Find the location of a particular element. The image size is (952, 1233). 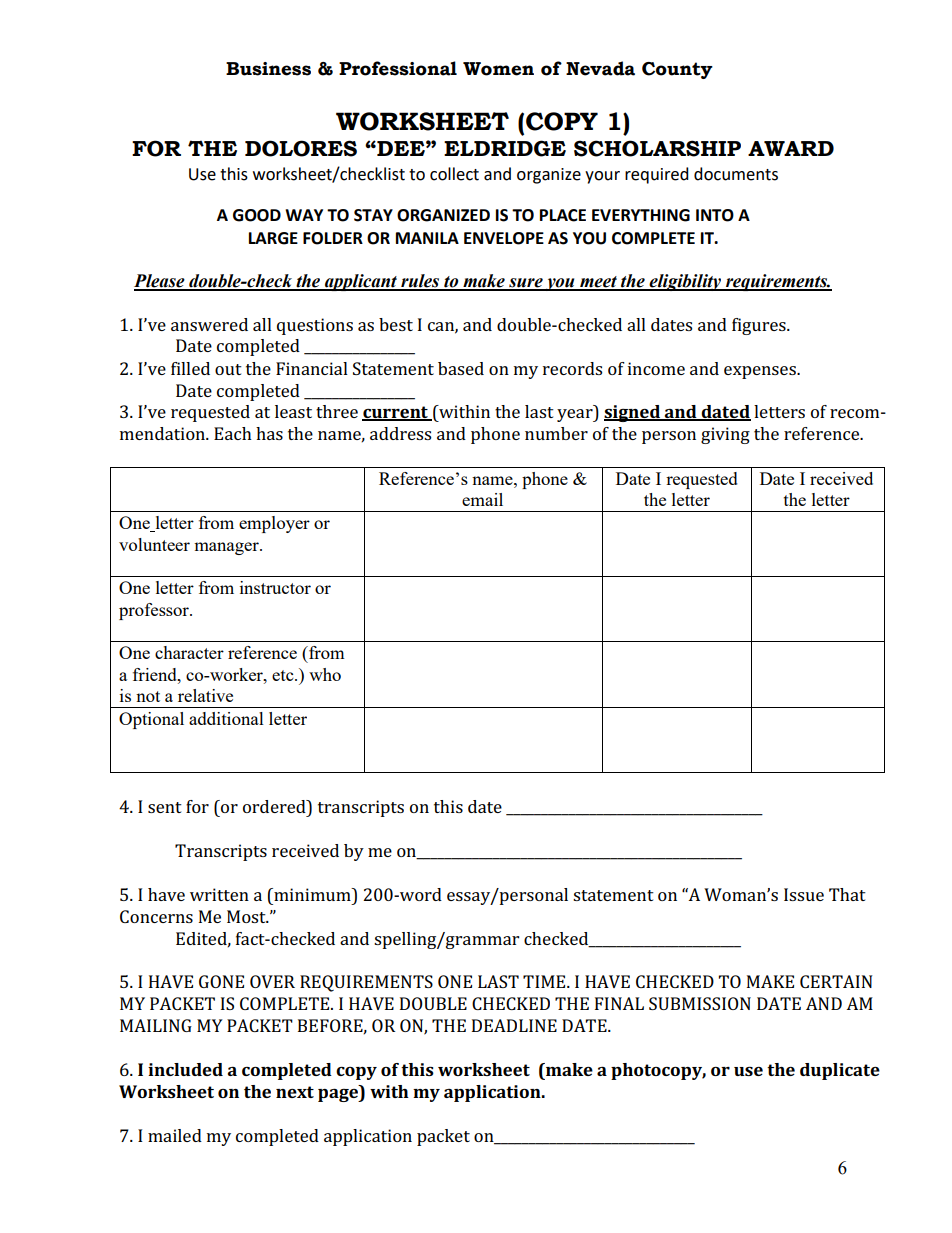

DEADLINE is located at coordinates (514, 1025).
